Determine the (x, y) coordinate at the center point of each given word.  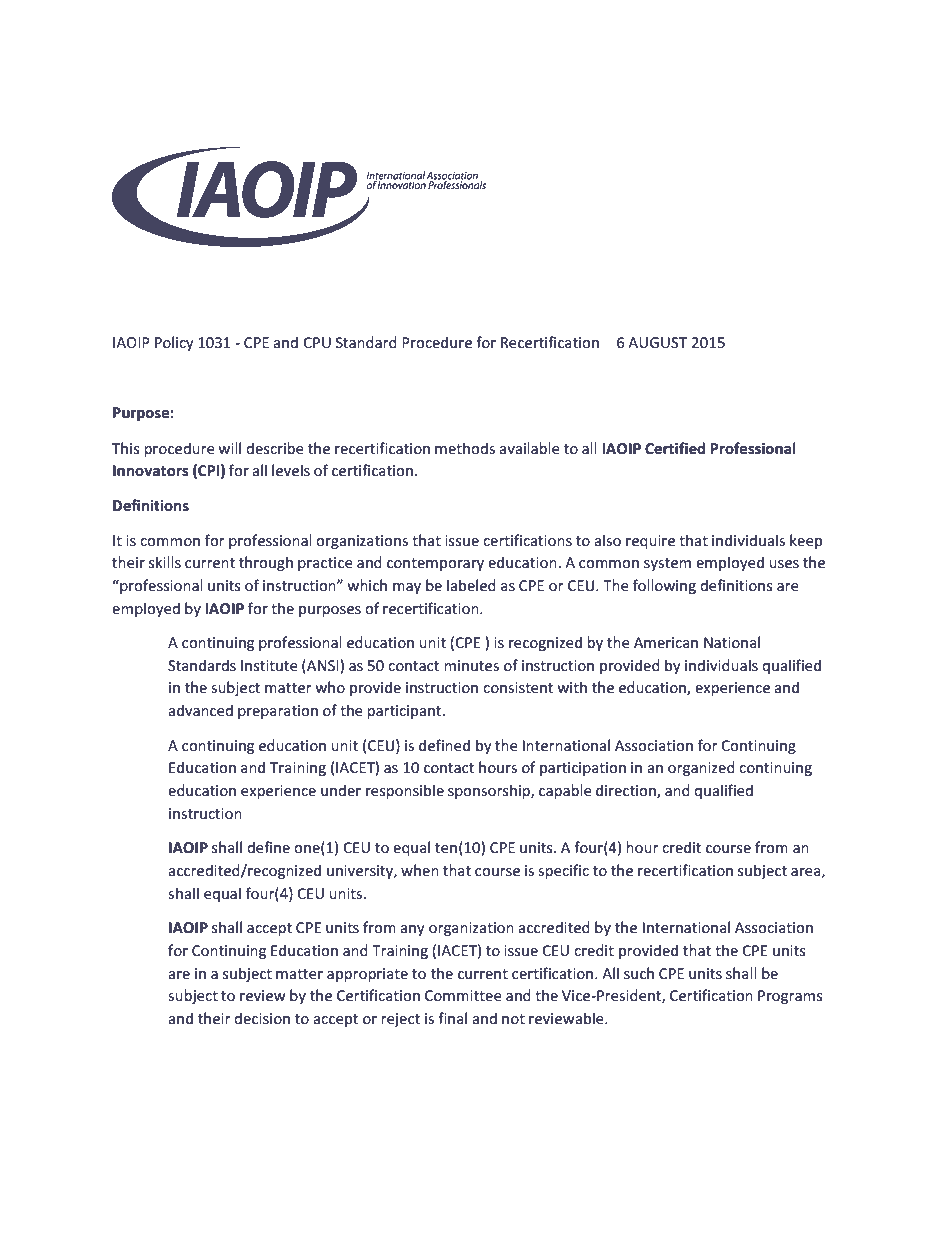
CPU (317, 342)
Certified (675, 448)
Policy (174, 343)
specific (563, 871)
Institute (269, 665)
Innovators (151, 470)
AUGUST (657, 342)
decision (262, 1018)
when (420, 870)
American (666, 642)
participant (405, 712)
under (341, 790)
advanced (200, 710)
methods (465, 448)
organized (701, 768)
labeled (471, 585)
